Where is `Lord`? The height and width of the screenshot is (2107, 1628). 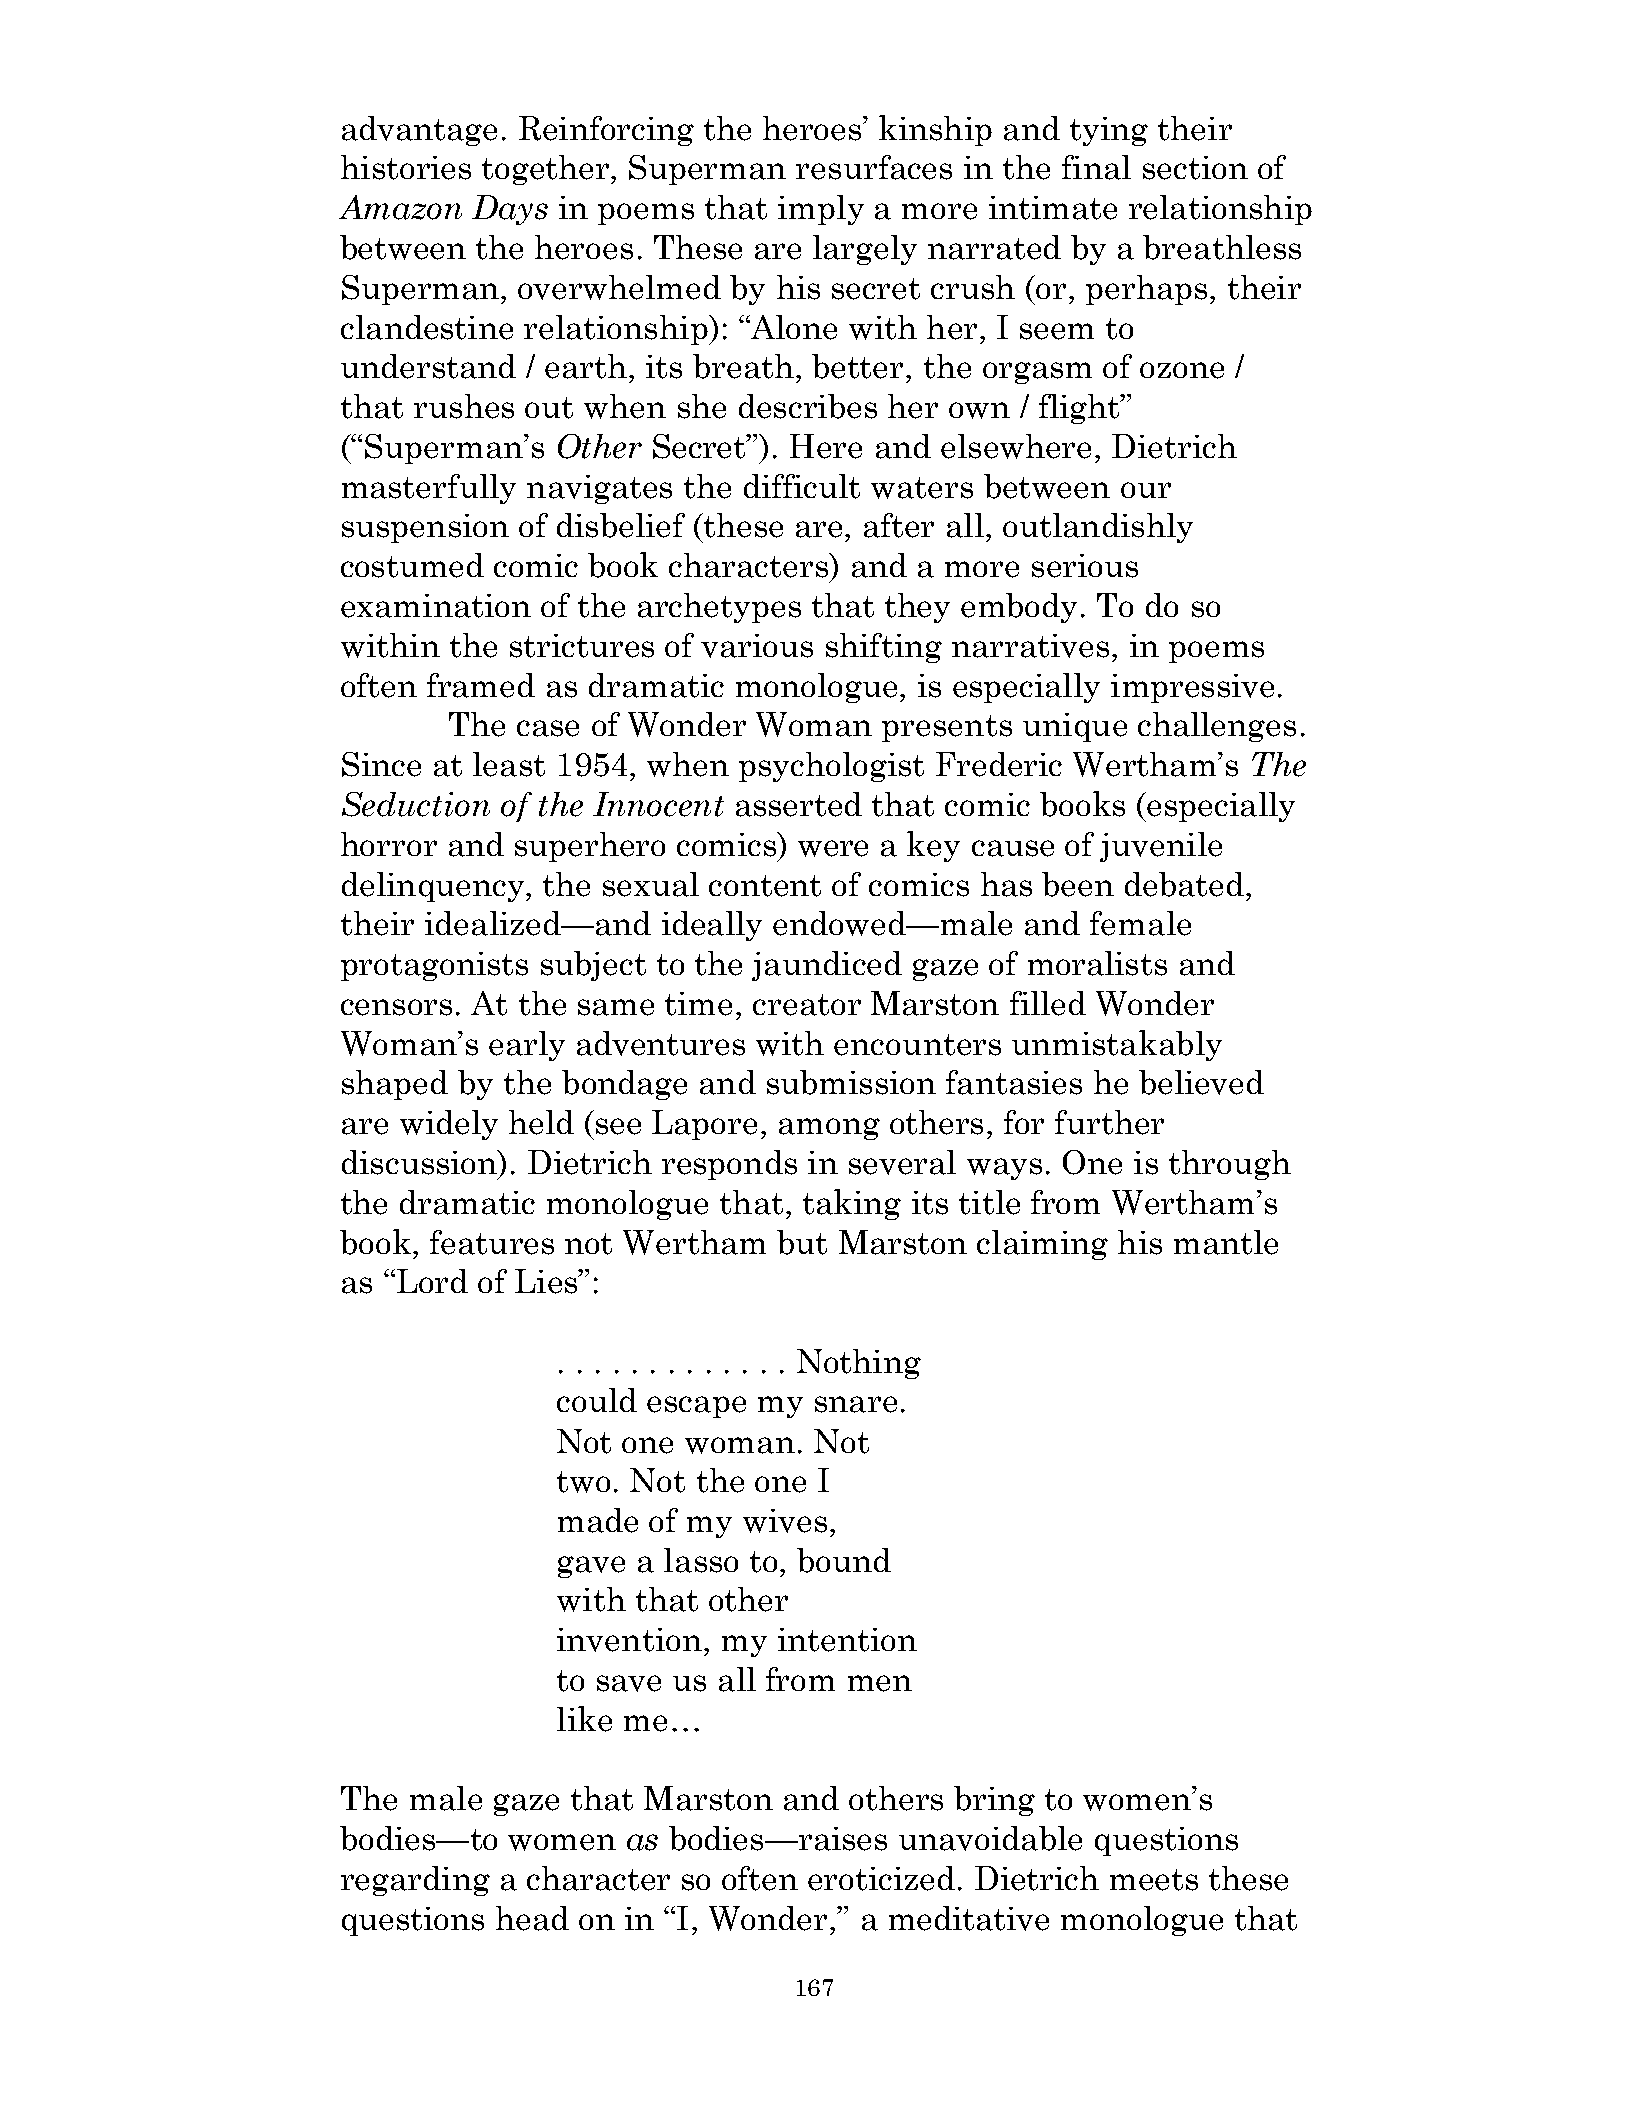 Lord is located at coordinates (432, 1281).
